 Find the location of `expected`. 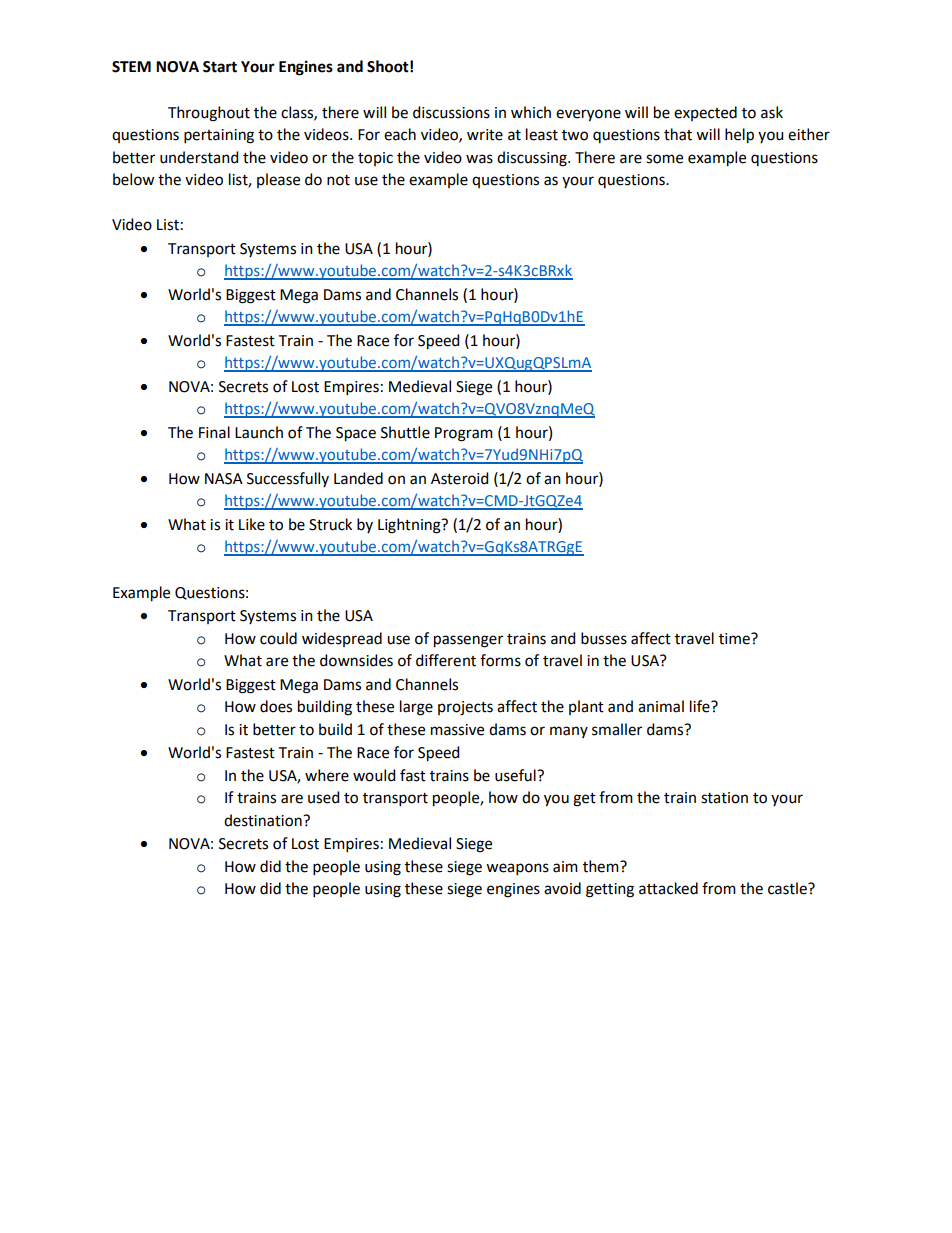

expected is located at coordinates (705, 113).
